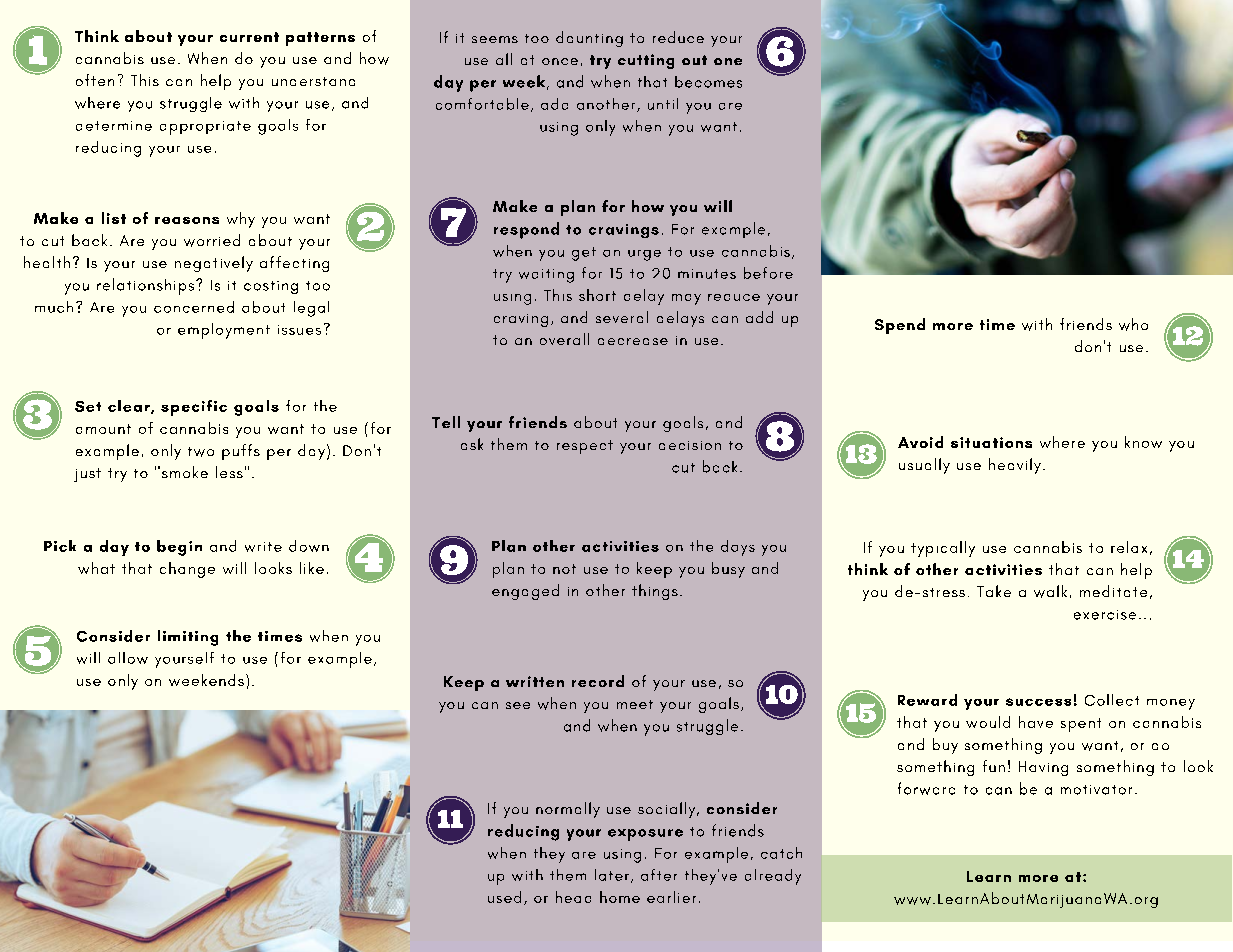 Image resolution: width=1233 pixels, height=952 pixels. Describe the element at coordinates (926, 788) in the screenshot. I see `forward` at that location.
